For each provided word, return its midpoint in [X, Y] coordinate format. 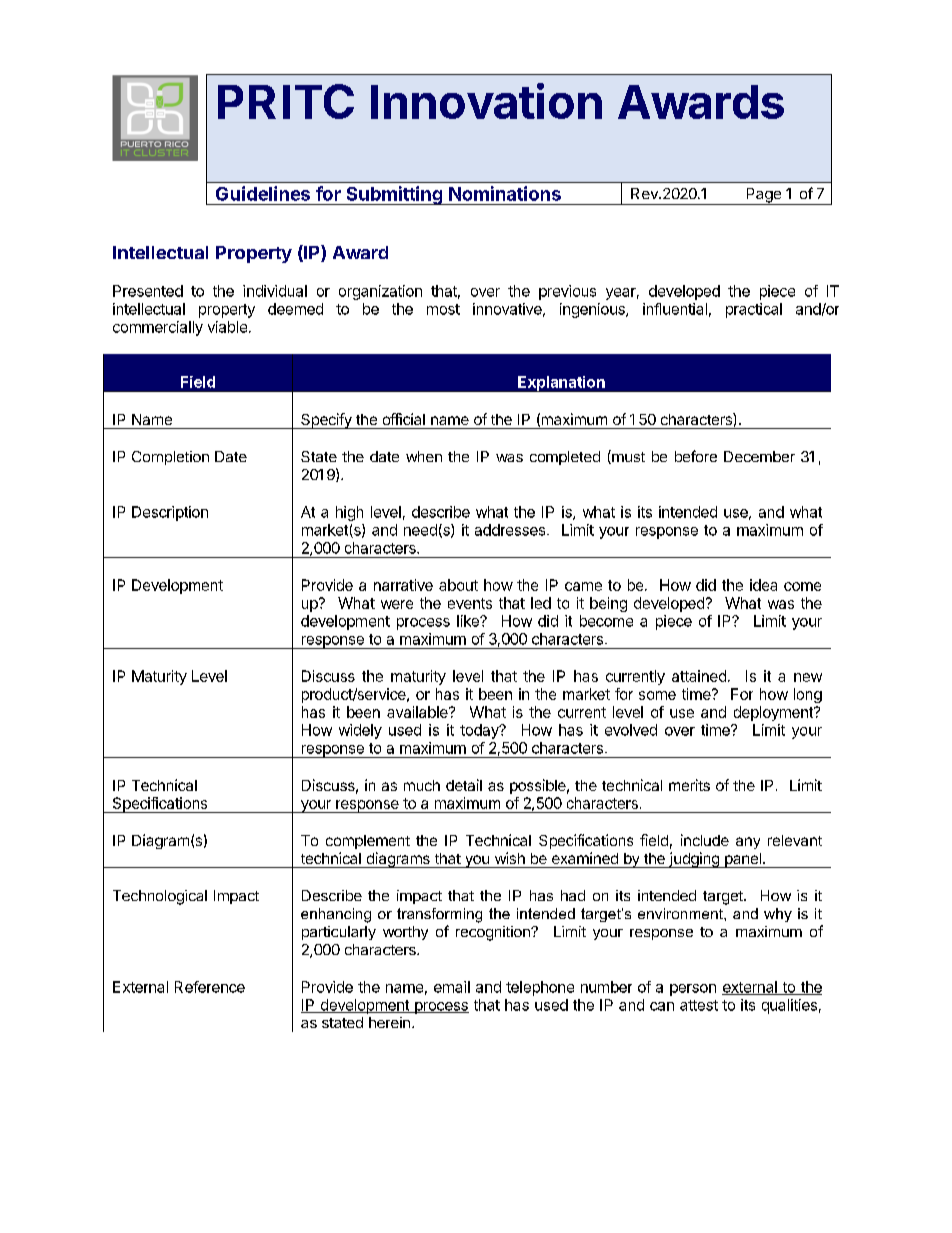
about [458, 585]
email [452, 987]
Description [170, 513]
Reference [210, 987]
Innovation [486, 101]
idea [763, 585]
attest [699, 1005]
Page [763, 196]
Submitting [394, 195]
